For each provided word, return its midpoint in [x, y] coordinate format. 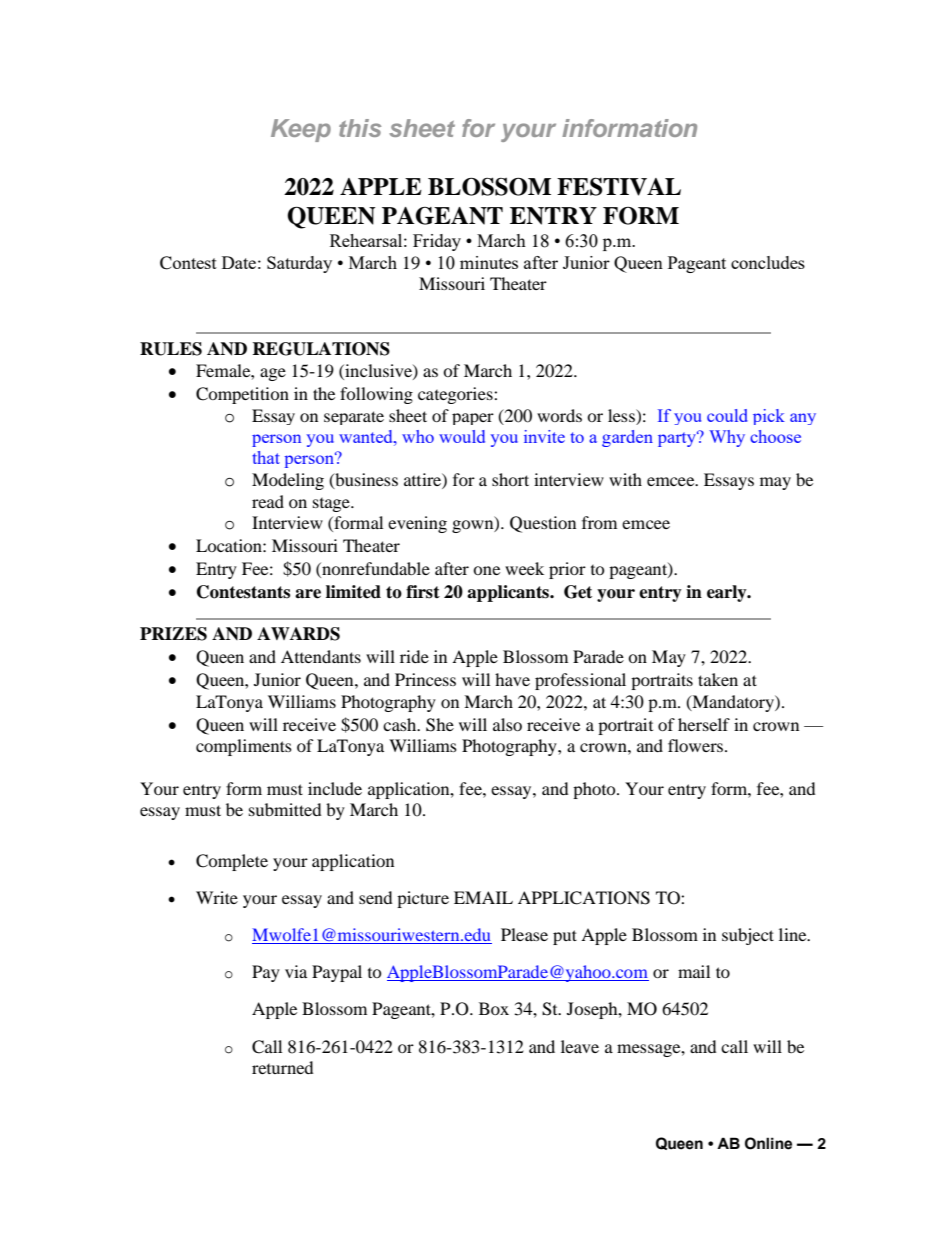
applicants [509, 593]
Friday [437, 242]
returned [283, 1067]
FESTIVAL [619, 186]
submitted [285, 809]
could [727, 415]
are [308, 594]
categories [456, 395]
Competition [242, 395]
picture [423, 899]
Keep [301, 130]
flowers [697, 745]
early [728, 593]
